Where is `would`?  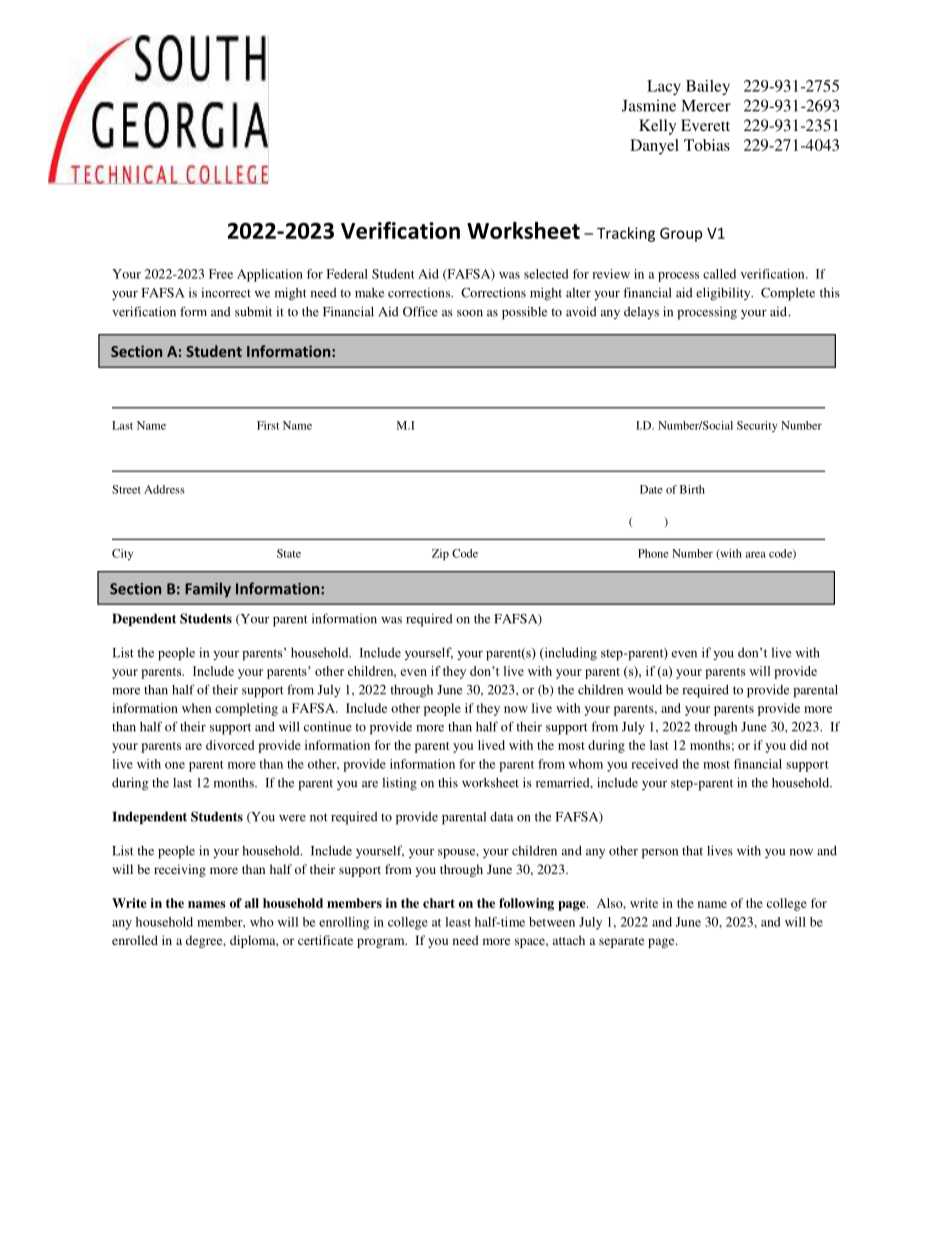
would is located at coordinates (645, 690).
